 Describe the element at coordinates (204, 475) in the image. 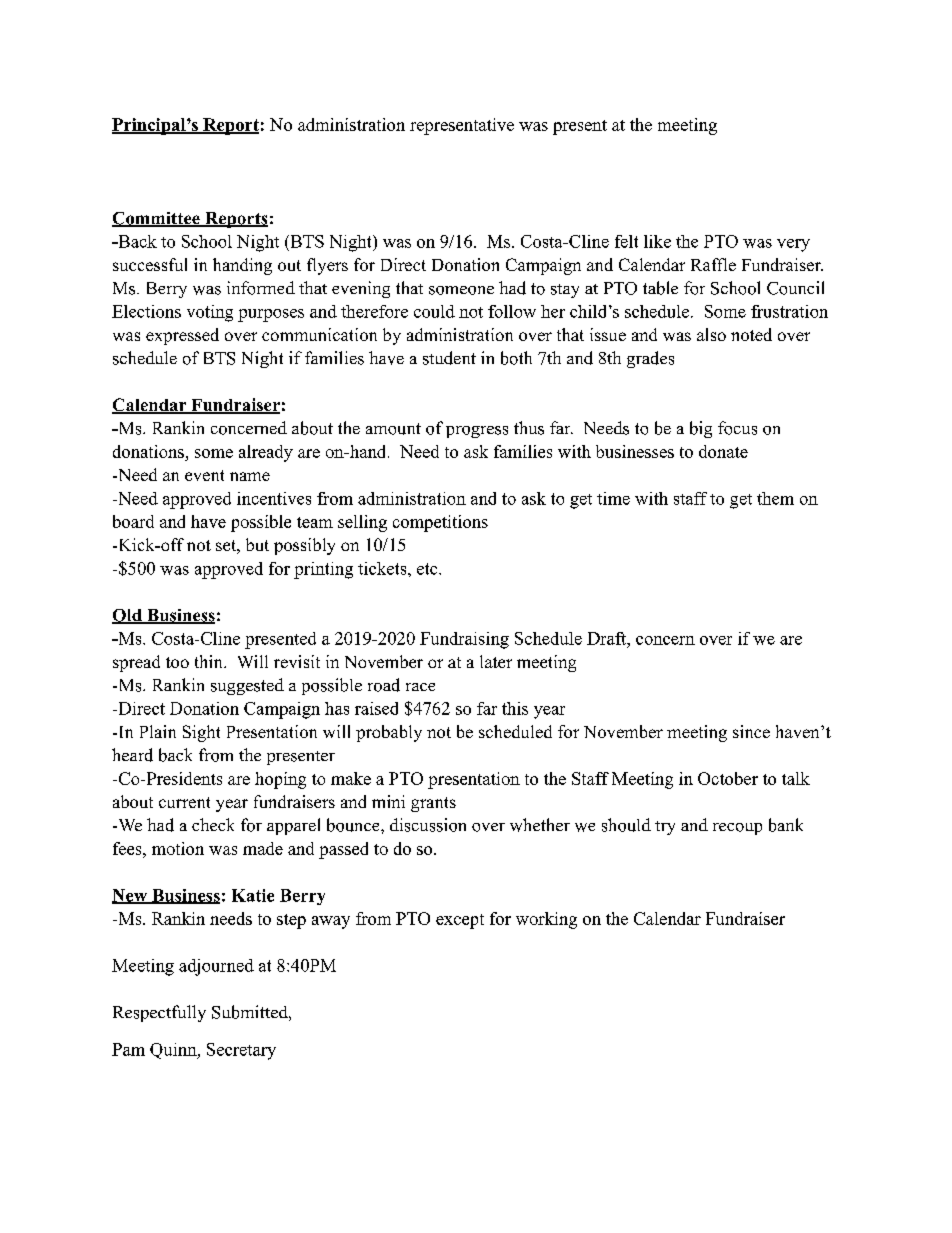

I see `event` at that location.
